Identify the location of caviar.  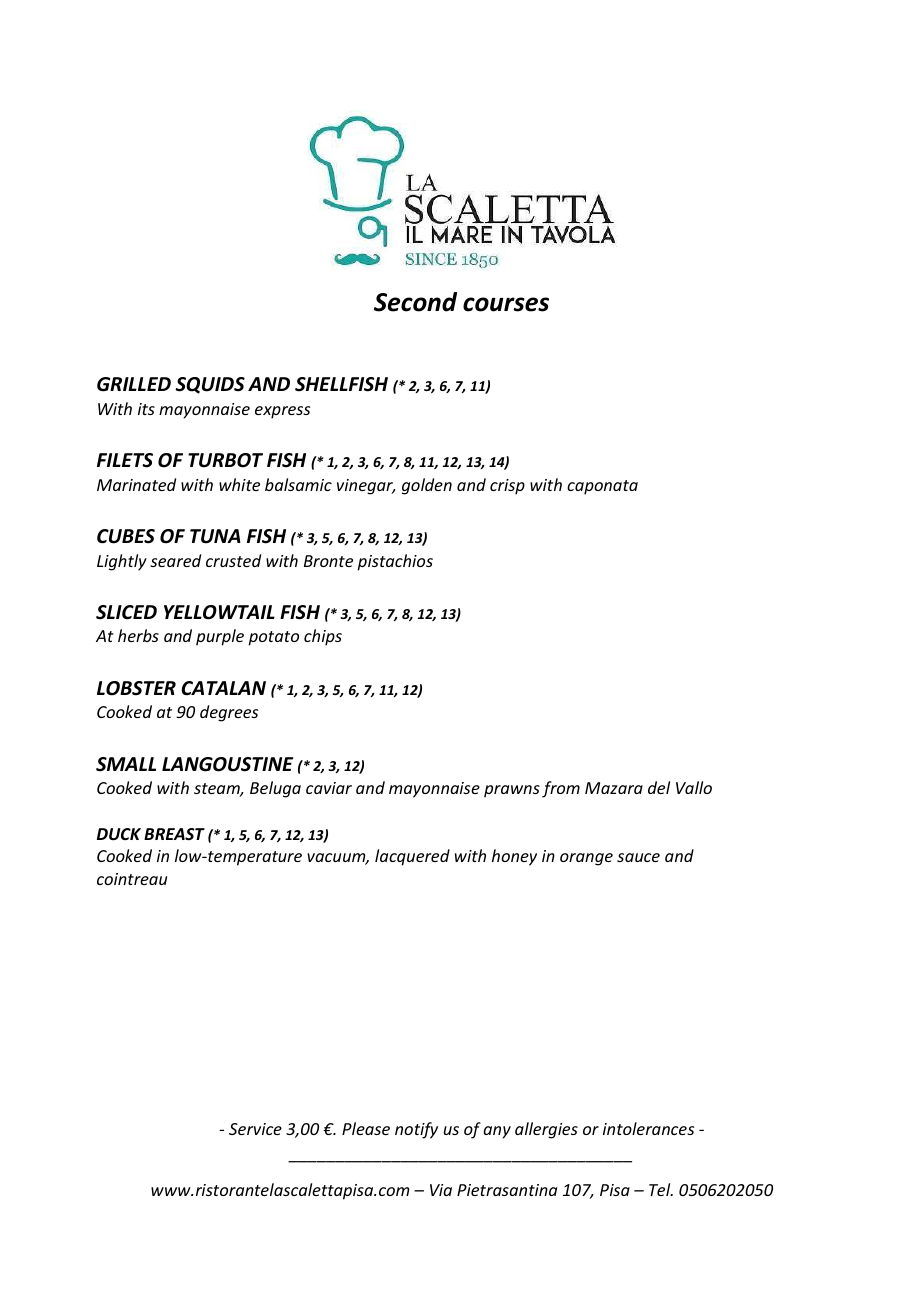
(329, 788).
